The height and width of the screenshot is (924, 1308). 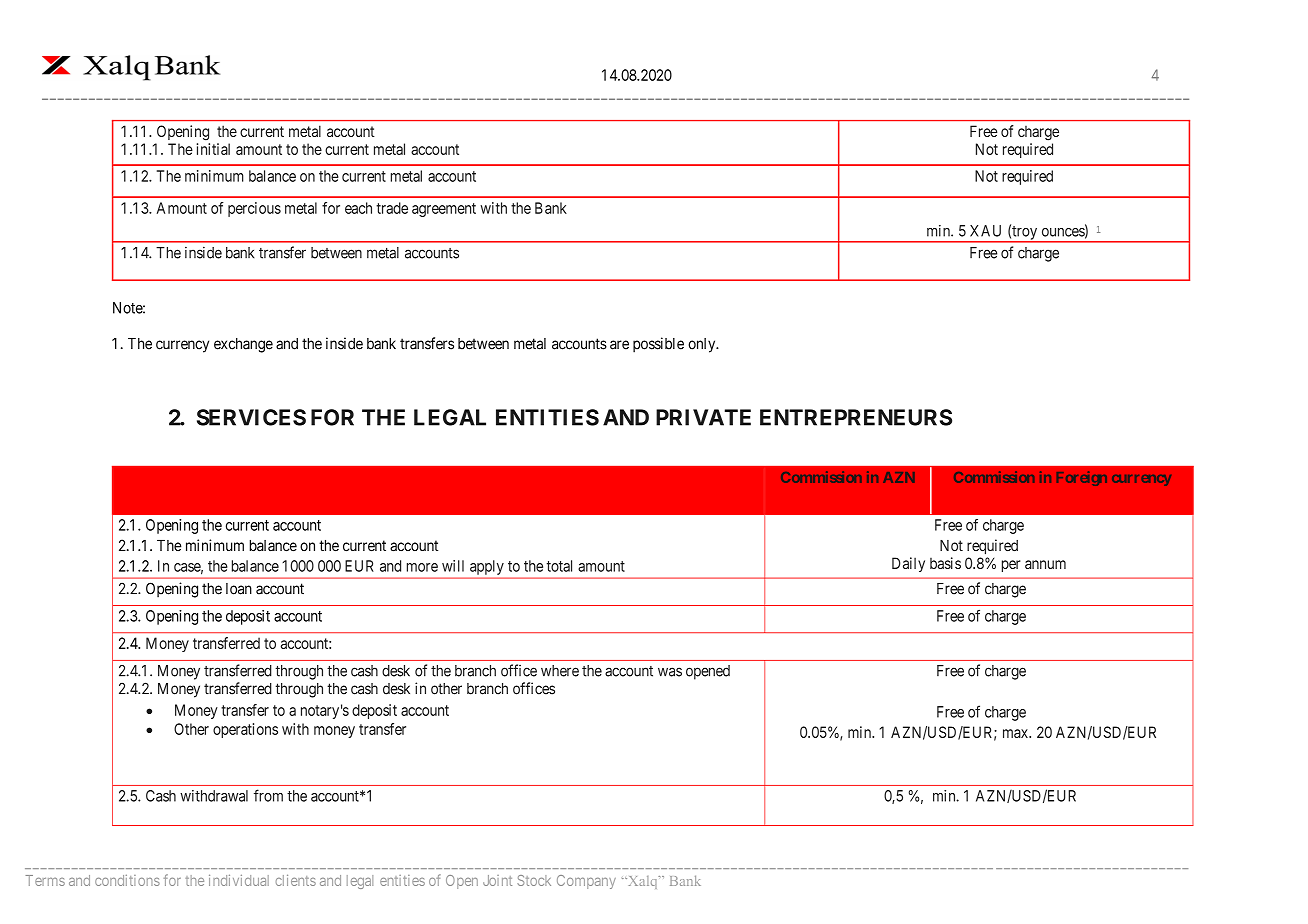 What do you see at coordinates (670, 672) in the screenshot?
I see `was` at bounding box center [670, 672].
